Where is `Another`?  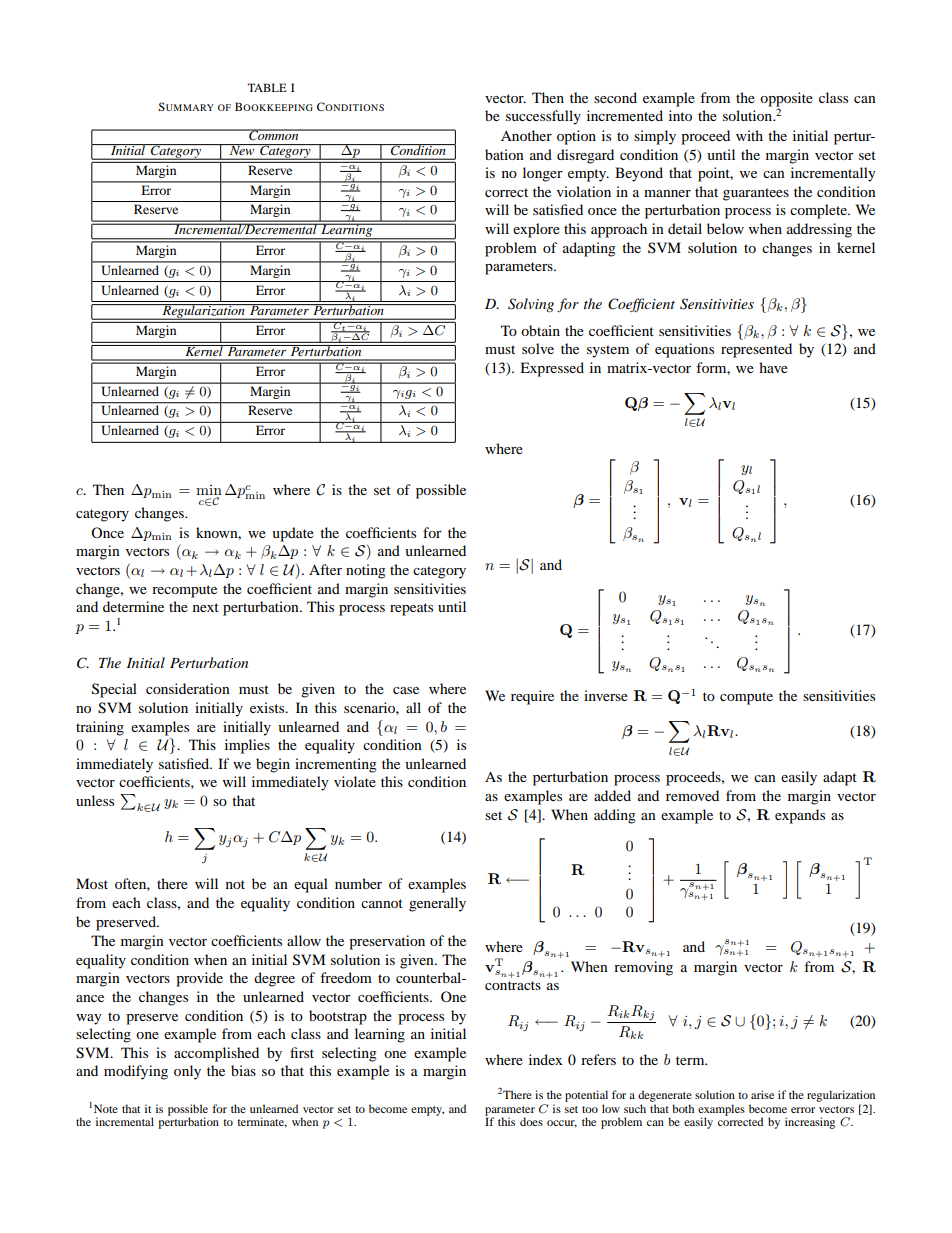
Another is located at coordinates (526, 135).
